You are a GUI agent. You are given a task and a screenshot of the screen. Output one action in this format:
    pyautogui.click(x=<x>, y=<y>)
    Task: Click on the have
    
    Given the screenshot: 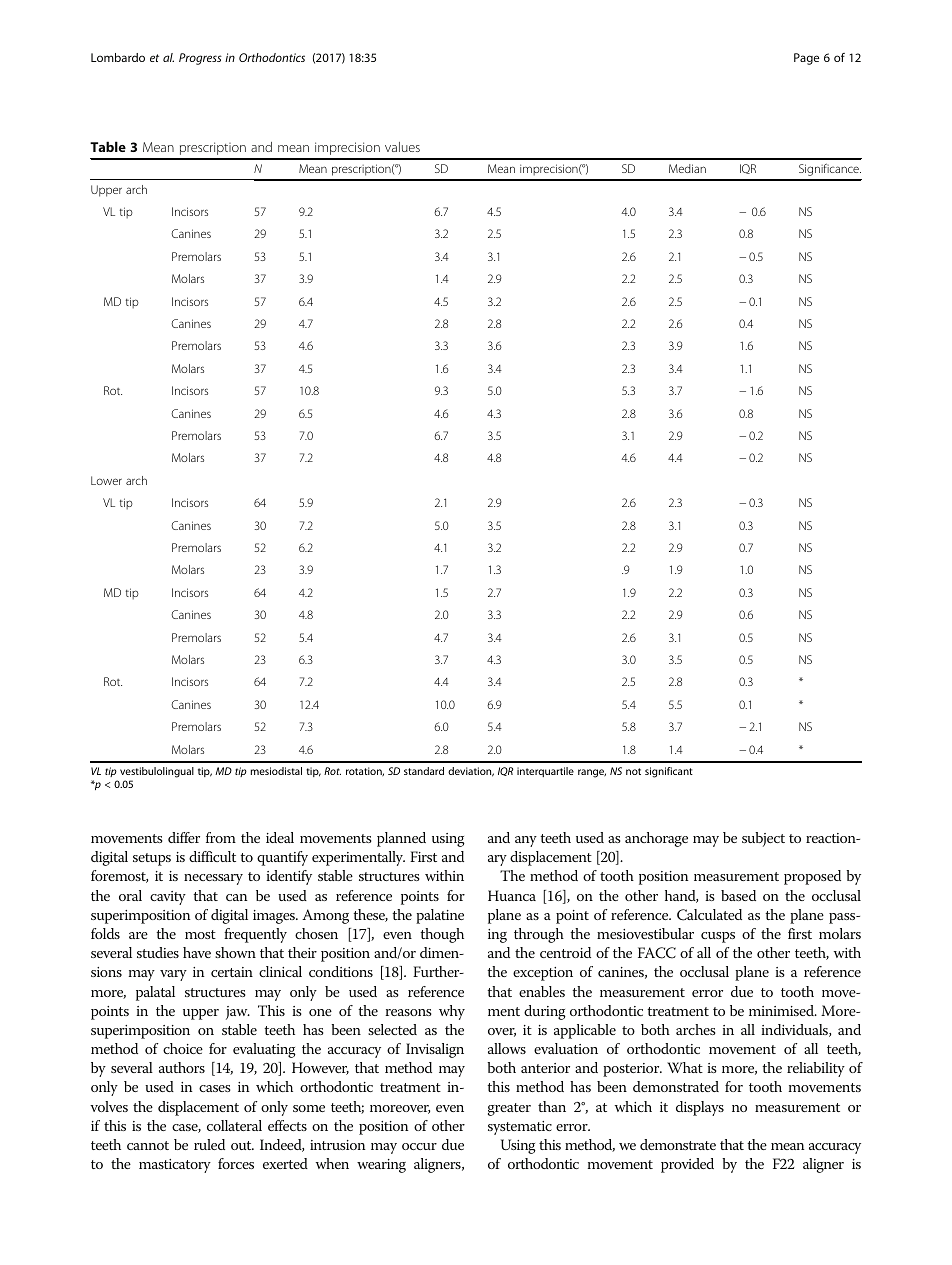 What is the action you would take?
    pyautogui.click(x=197, y=952)
